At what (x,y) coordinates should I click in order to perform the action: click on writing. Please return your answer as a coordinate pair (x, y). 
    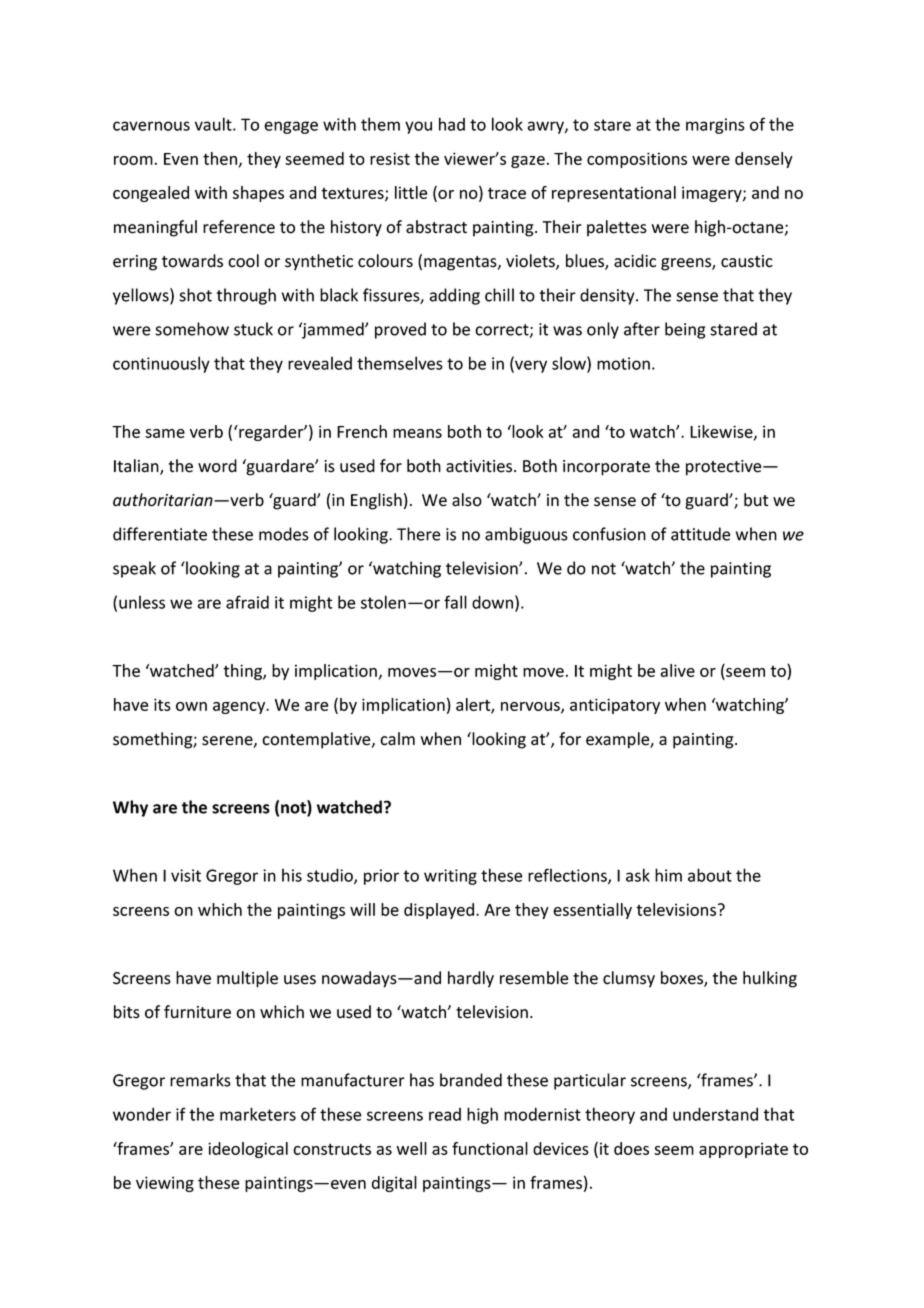
    Looking at the image, I should click on (450, 877).
